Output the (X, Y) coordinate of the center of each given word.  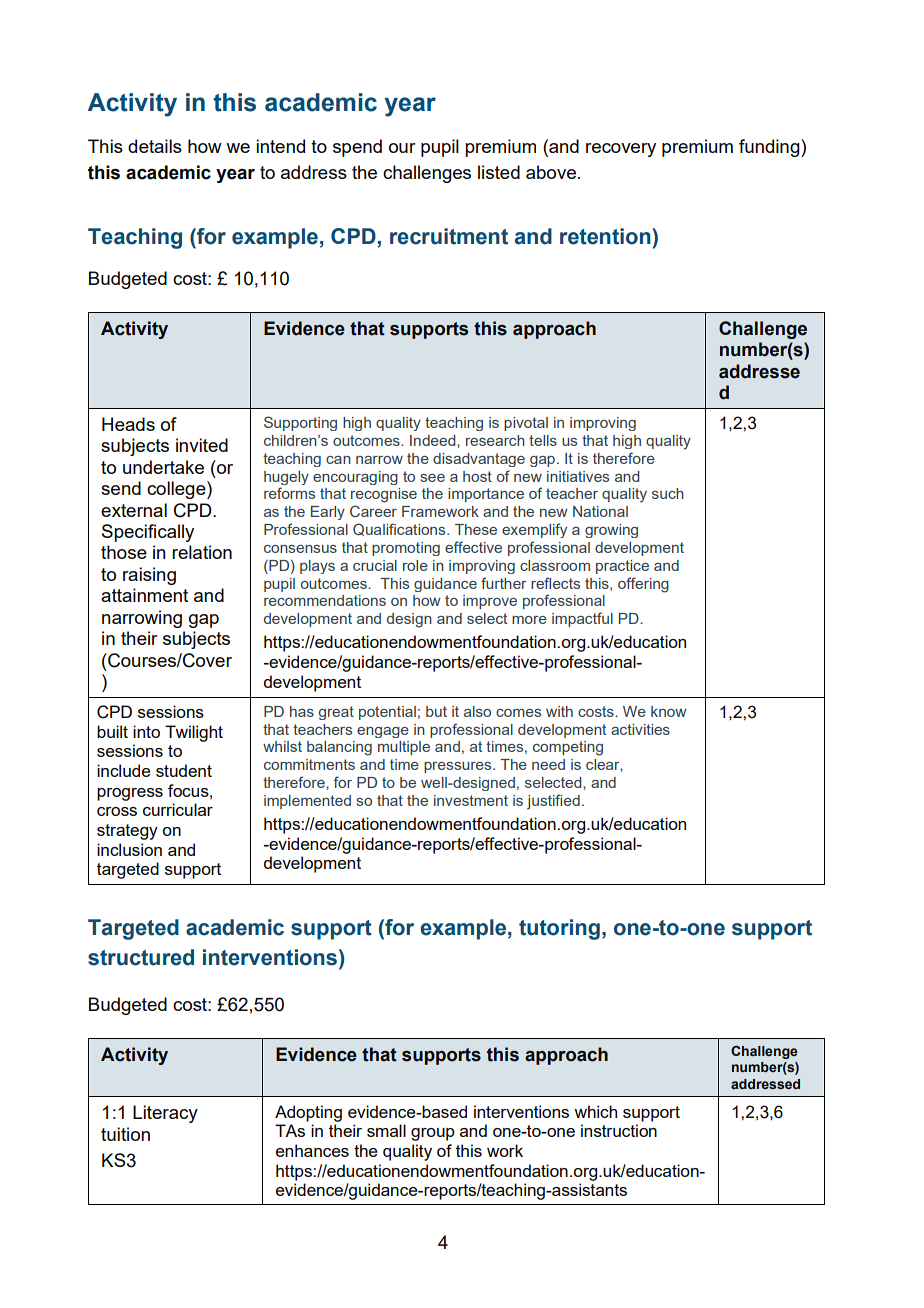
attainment (144, 595)
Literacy (165, 1114)
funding (770, 148)
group (433, 1134)
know (669, 711)
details (155, 146)
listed (499, 172)
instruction (619, 1130)
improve (490, 602)
